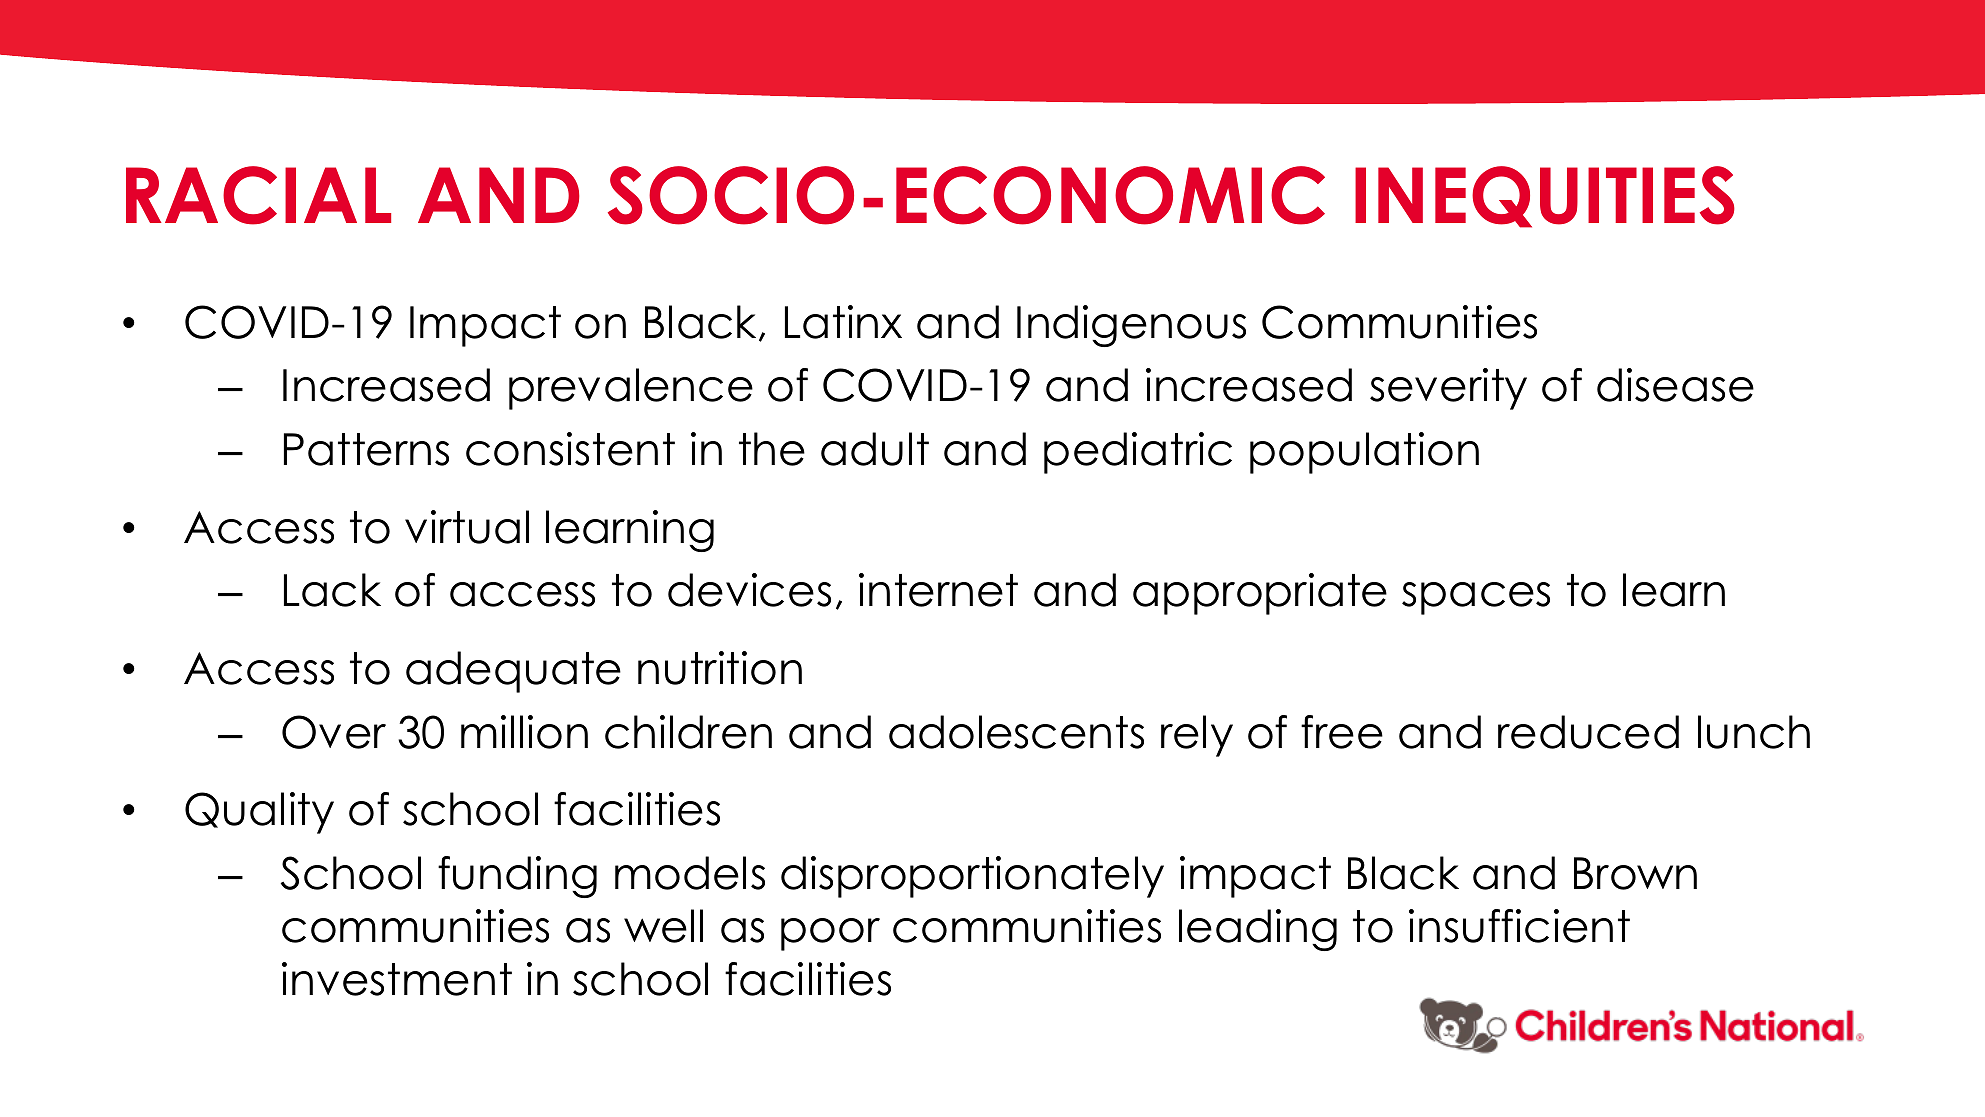  Describe the element at coordinates (1545, 197) in the document. I see `INEQUITIES` at that location.
